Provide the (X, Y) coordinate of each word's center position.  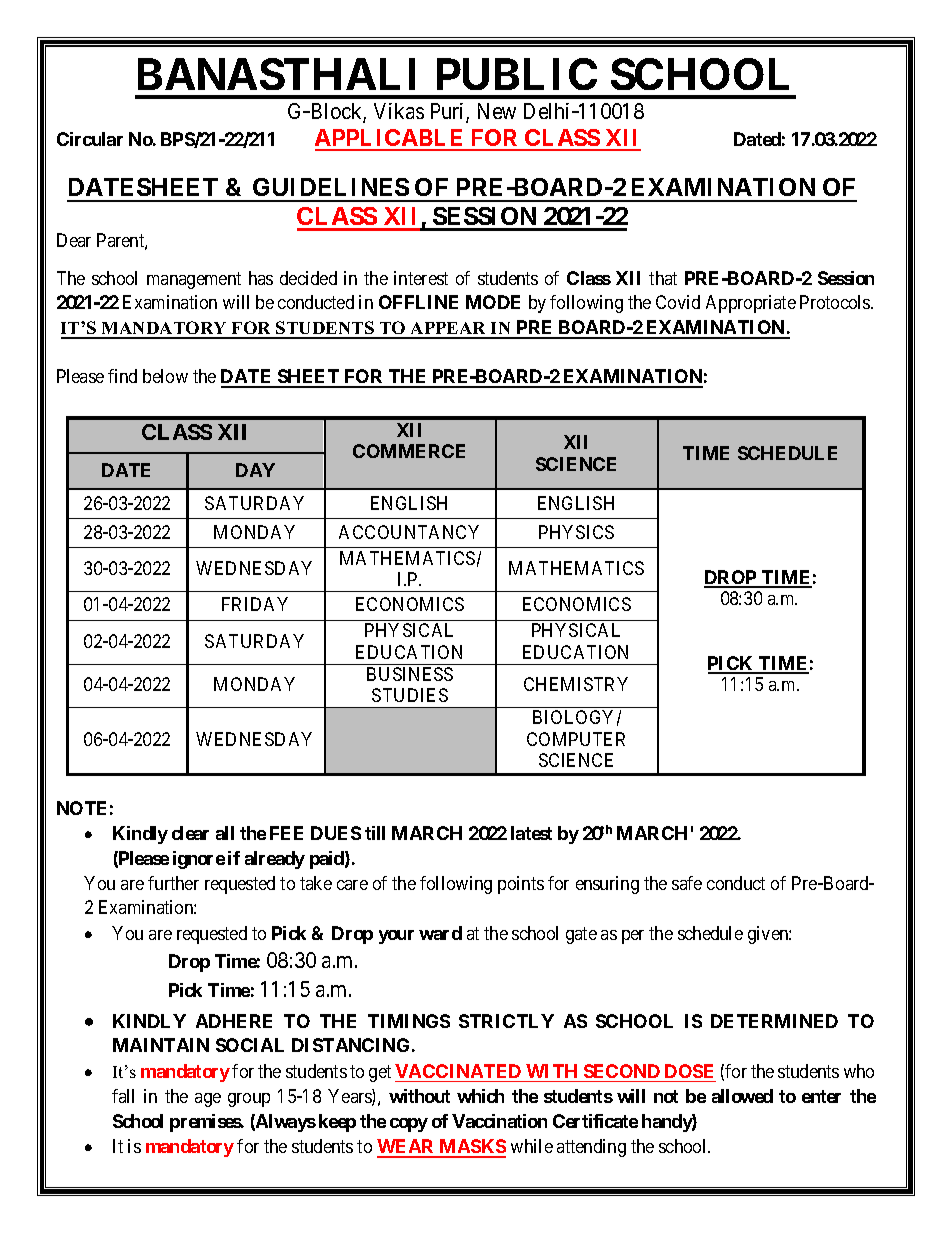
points (521, 885)
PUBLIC (517, 74)
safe (687, 883)
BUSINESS (410, 674)
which (480, 1096)
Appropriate (751, 304)
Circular (90, 139)
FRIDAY (255, 604)
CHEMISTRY (576, 684)
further (173, 883)
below (165, 376)
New (497, 111)
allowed (742, 1096)
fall (123, 1096)
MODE (493, 302)
